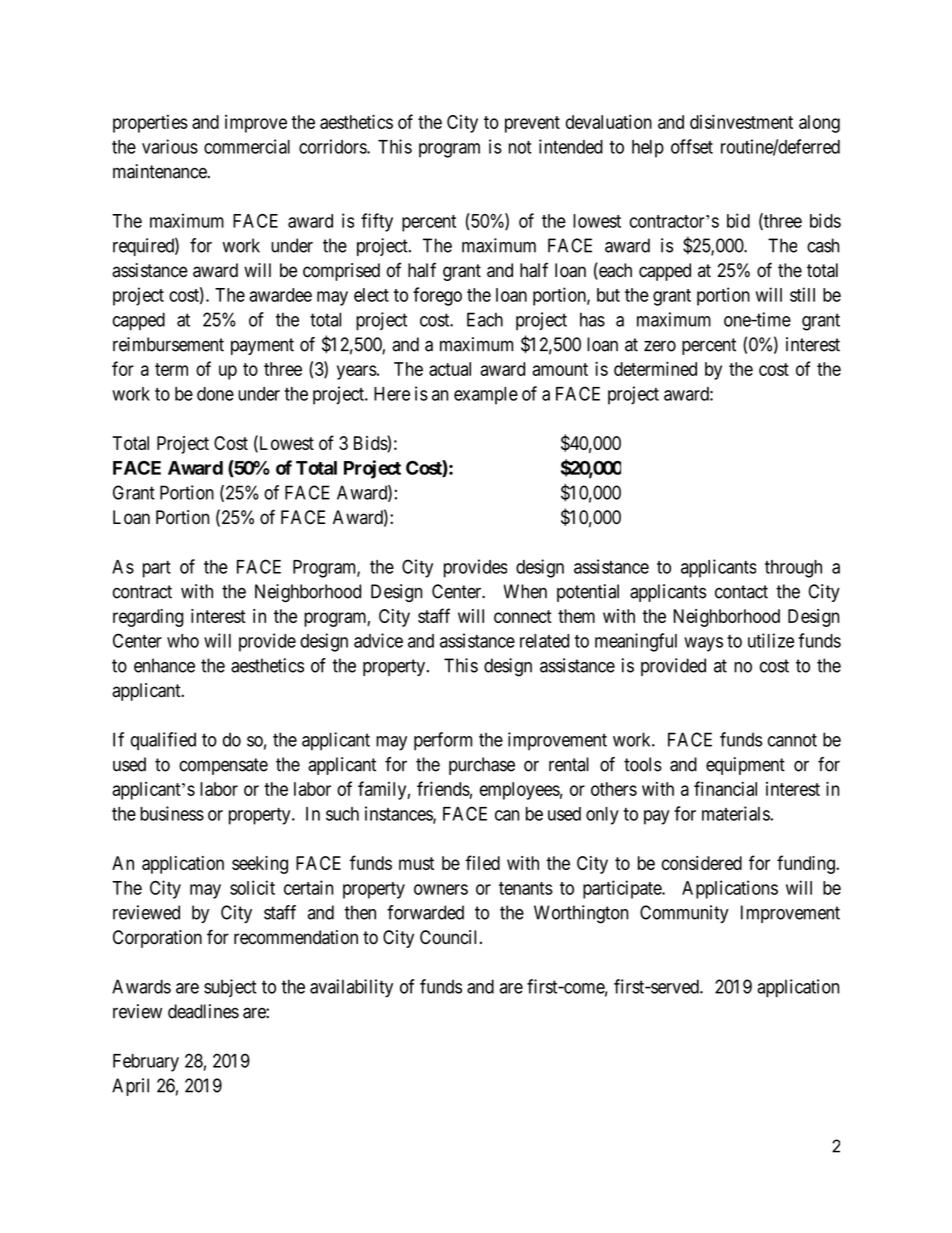  What do you see at coordinates (692, 146) in the page?
I see `offset` at bounding box center [692, 146].
